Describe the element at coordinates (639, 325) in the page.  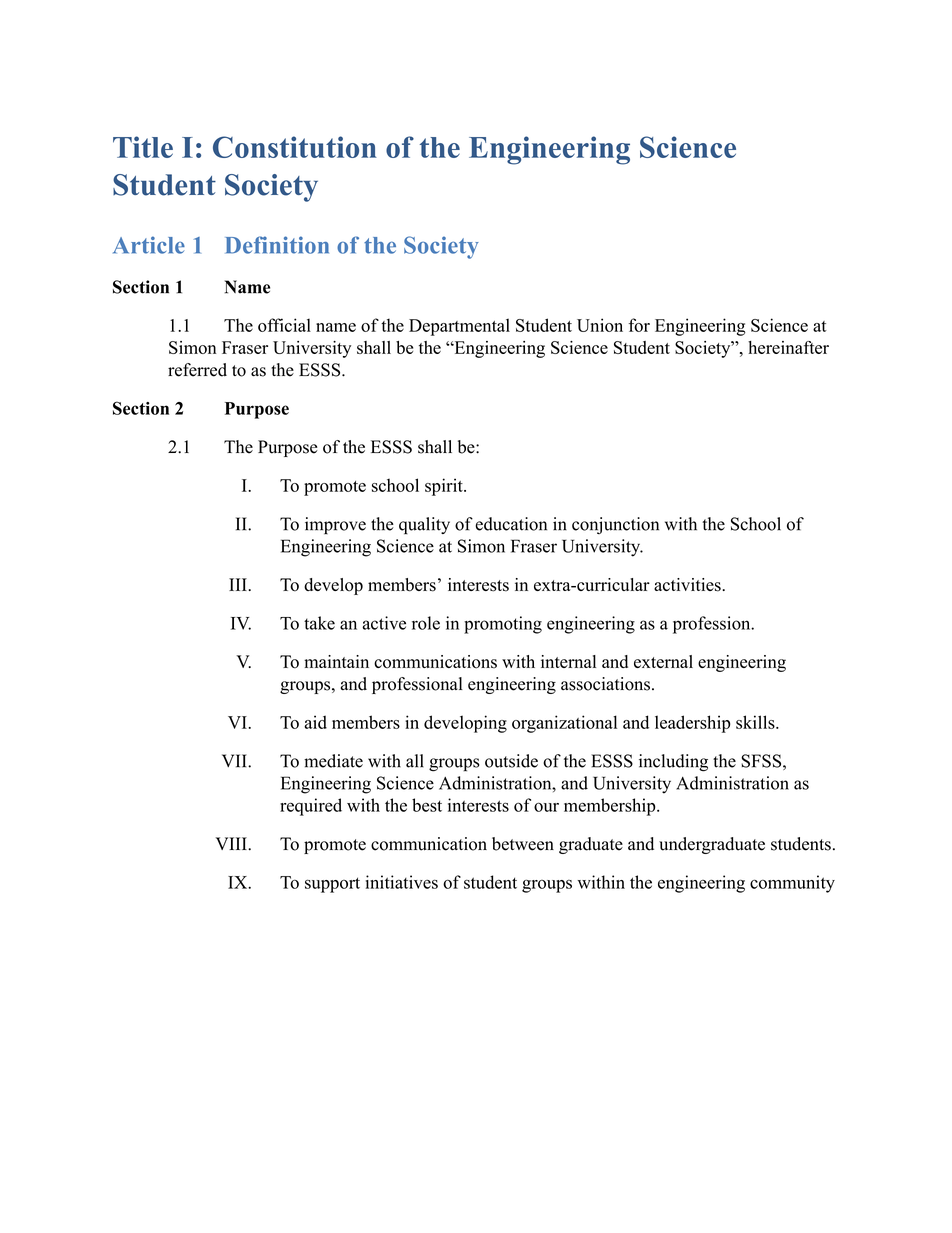
I see `for` at that location.
